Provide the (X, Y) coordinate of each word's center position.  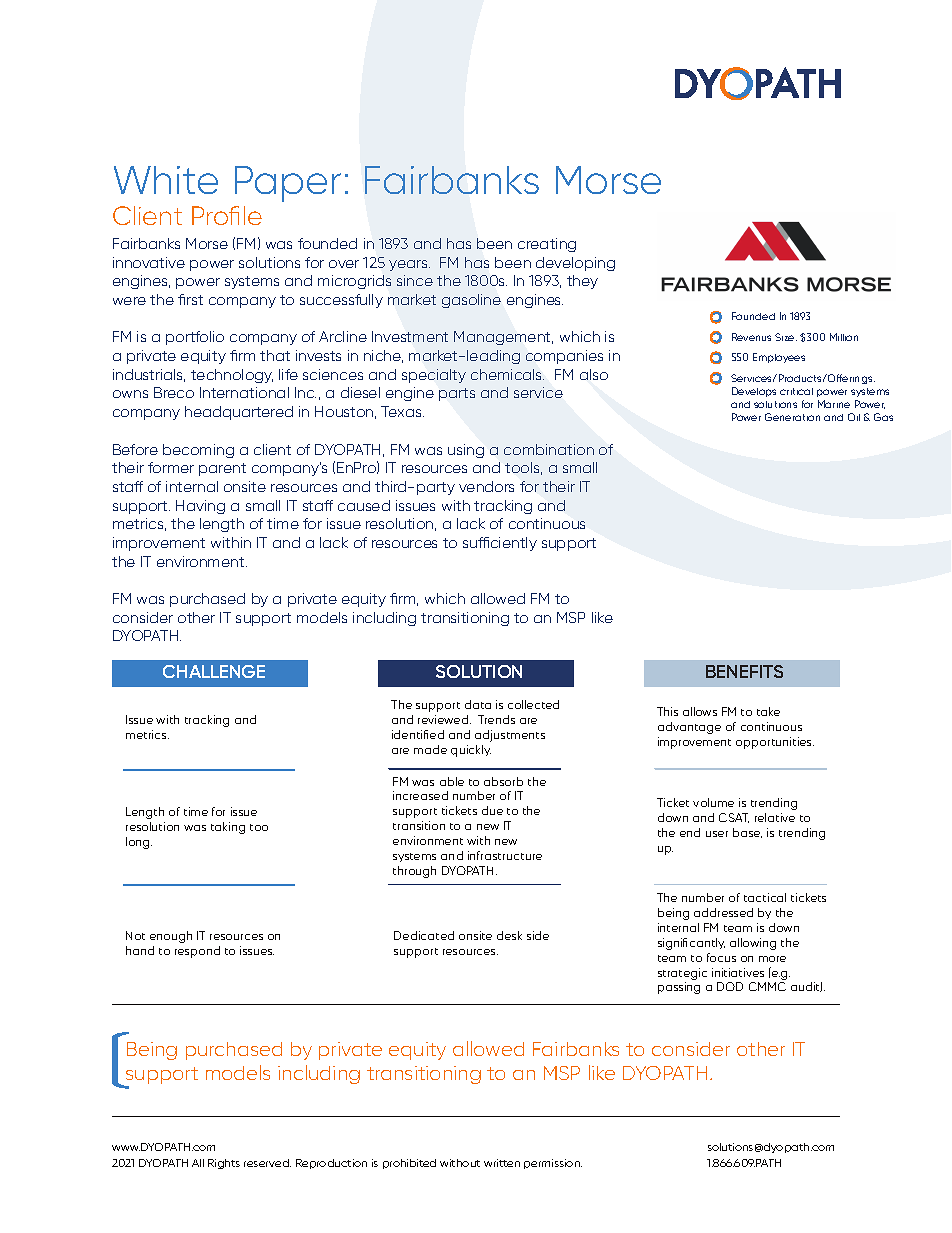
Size (786, 337)
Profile (227, 215)
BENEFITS (744, 671)
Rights (224, 1164)
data (478, 704)
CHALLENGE (214, 671)
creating (547, 245)
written (502, 1163)
